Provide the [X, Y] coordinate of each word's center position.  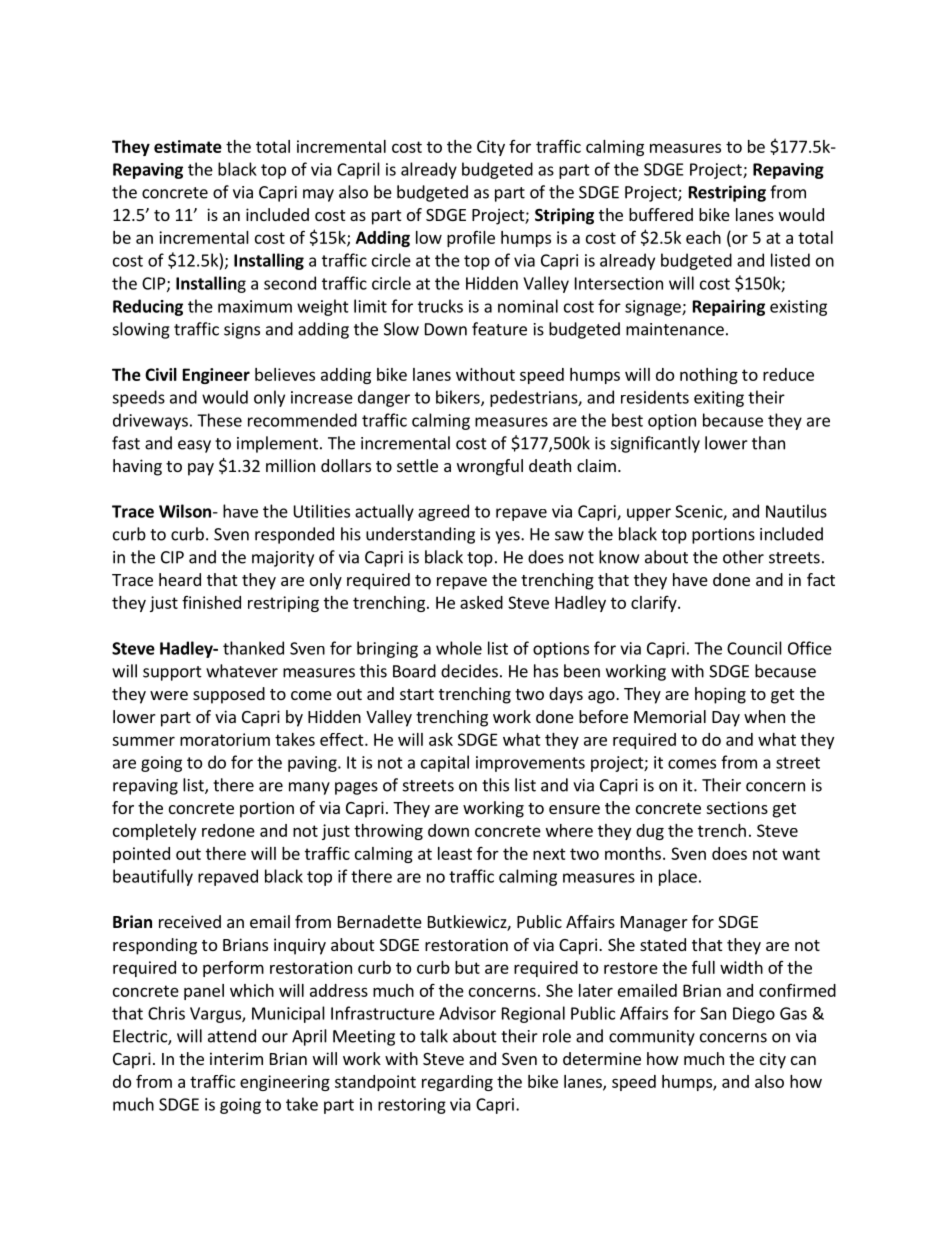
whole [459, 648]
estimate [188, 146]
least [455, 853]
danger [384, 398]
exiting [719, 399]
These [219, 420]
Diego [754, 1015]
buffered [661, 214]
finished [211, 602]
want [801, 854]
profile [471, 239]
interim [236, 1058]
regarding [457, 1083]
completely [154, 832]
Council [754, 648]
